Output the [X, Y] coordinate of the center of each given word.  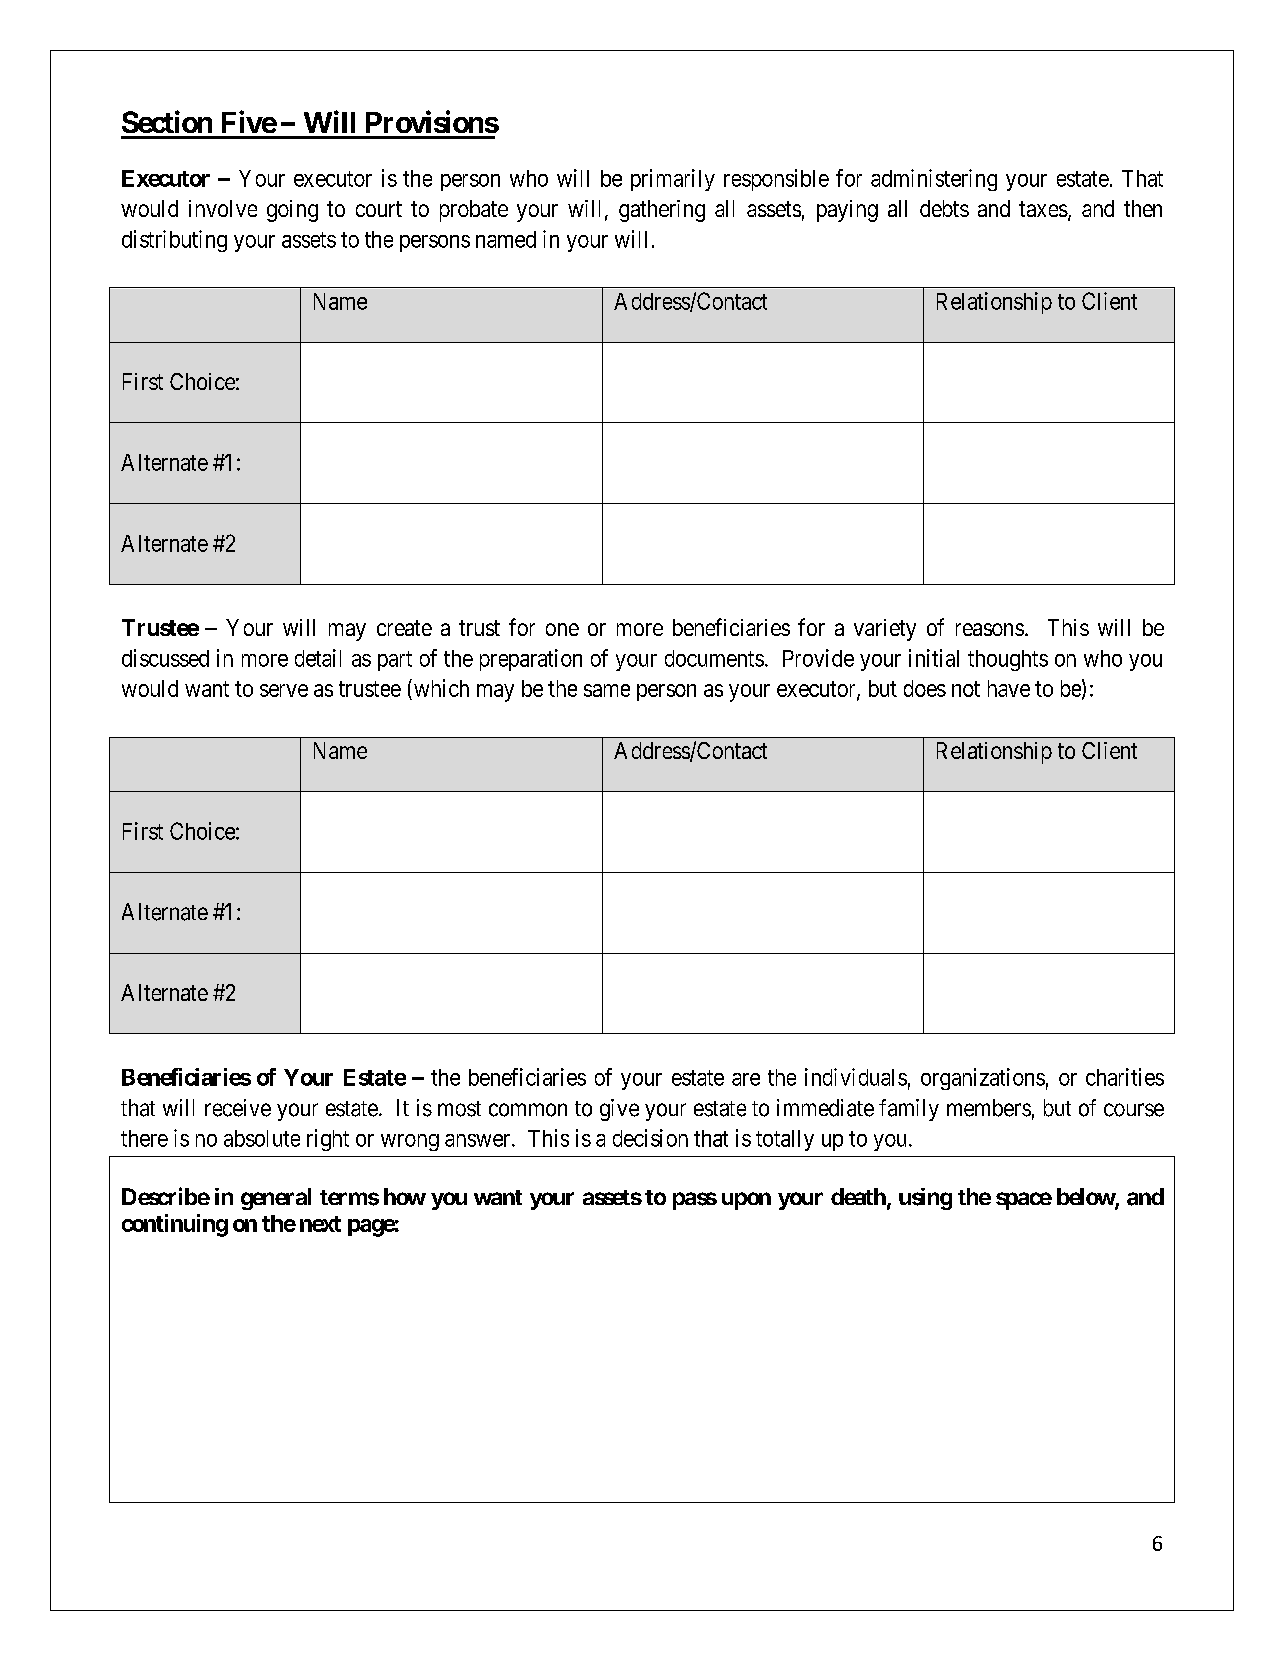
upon [746, 1201]
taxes [1043, 209]
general [276, 1199]
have [1009, 688]
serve [284, 690]
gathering [662, 211]
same [607, 690]
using [925, 1199]
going [292, 211]
